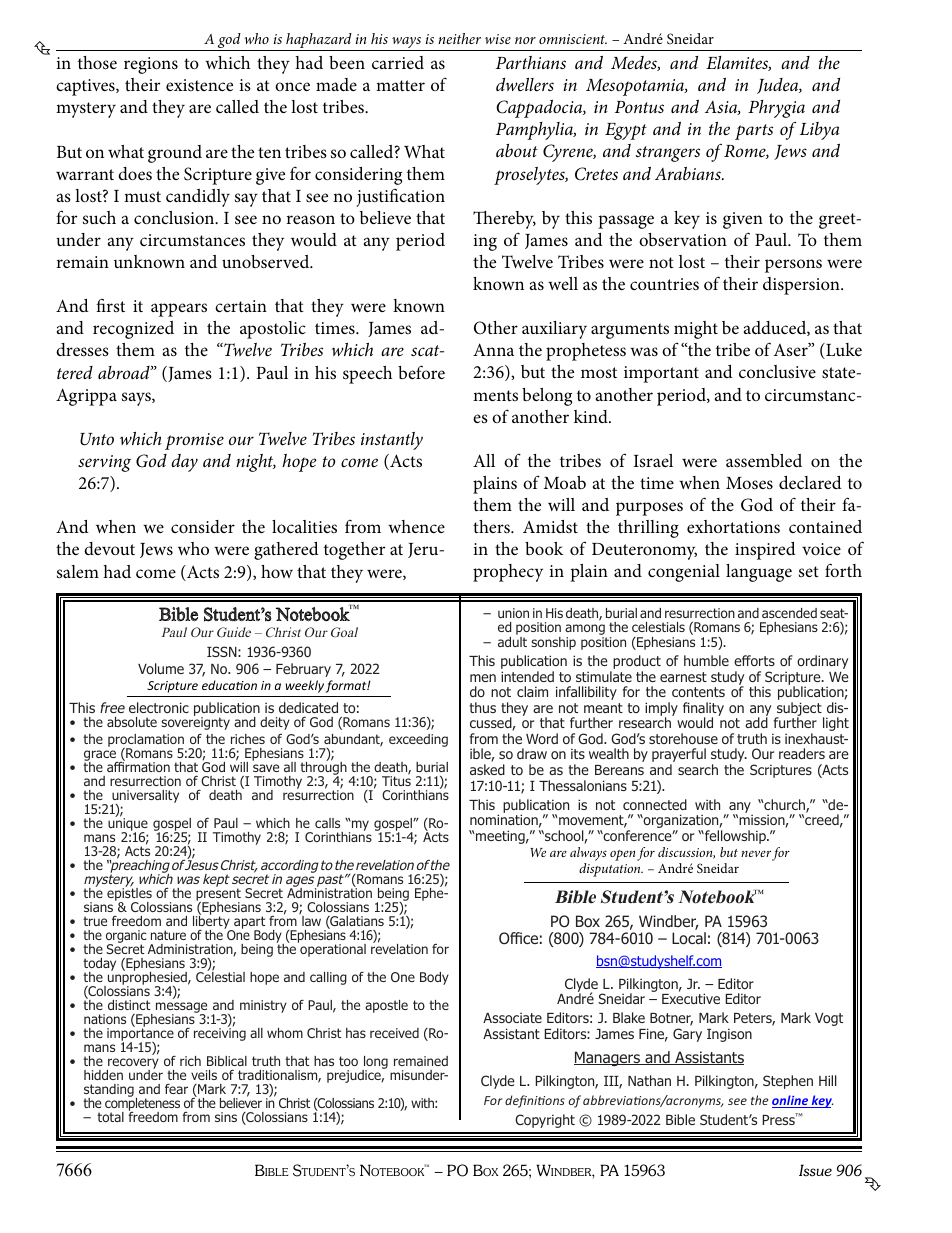 The image size is (952, 1233). I want to click on Volume, so click(161, 668).
